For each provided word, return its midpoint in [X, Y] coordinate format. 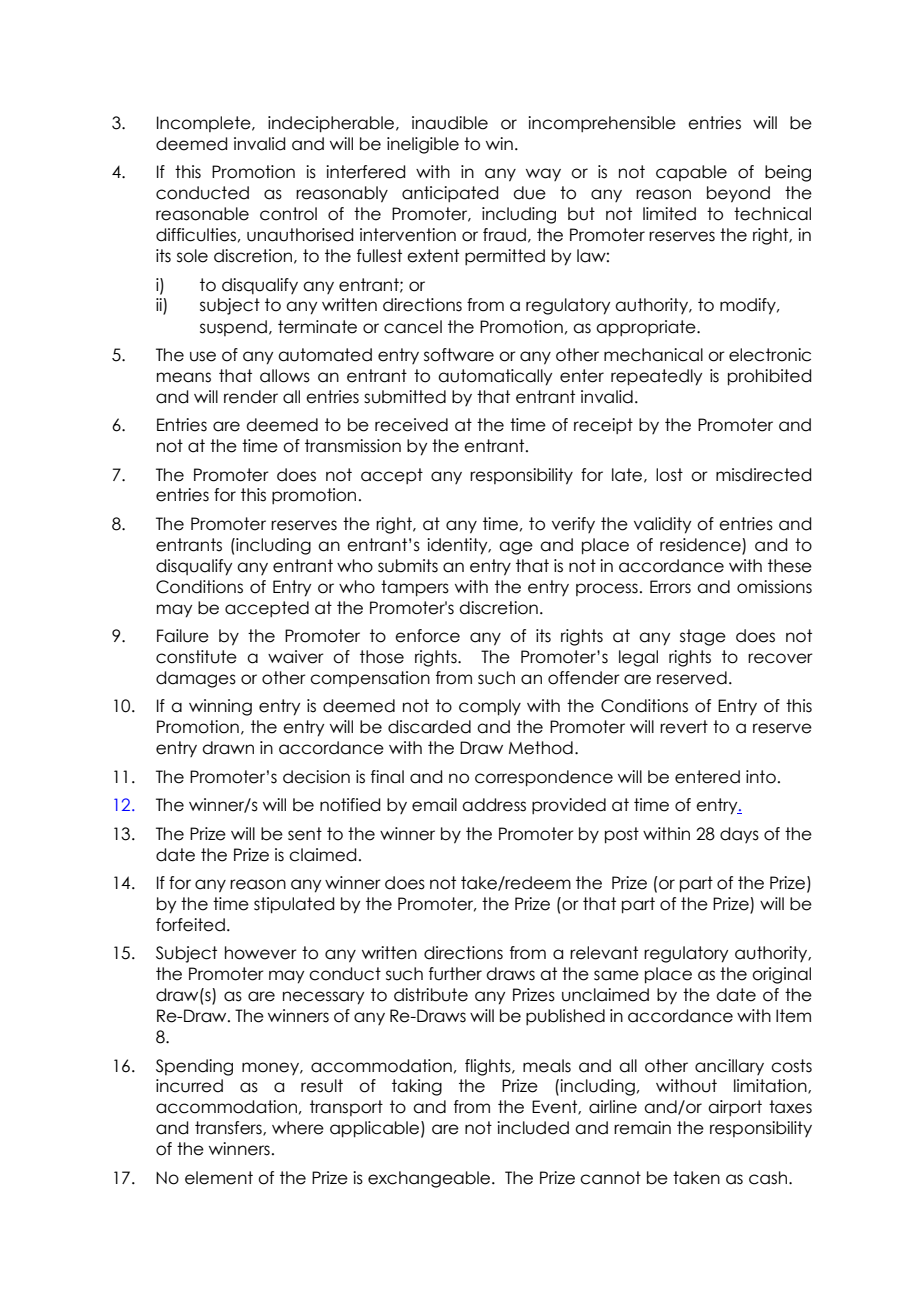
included [533, 1128]
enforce [427, 636]
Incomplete [205, 124]
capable [691, 173]
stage [703, 637]
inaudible [450, 123]
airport [735, 1108]
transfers [229, 1128]
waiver [296, 657]
